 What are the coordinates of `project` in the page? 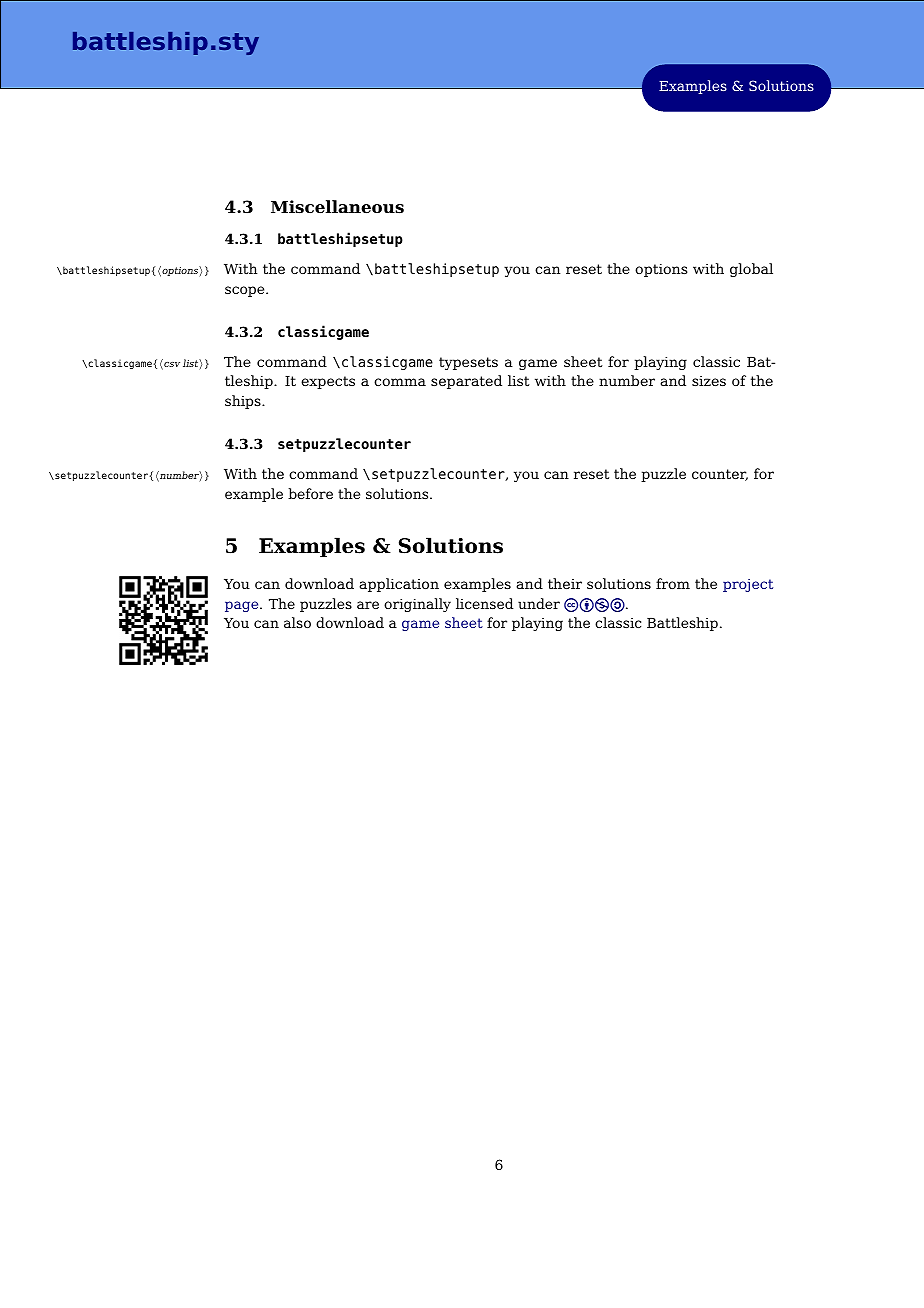 It's located at (748, 585).
